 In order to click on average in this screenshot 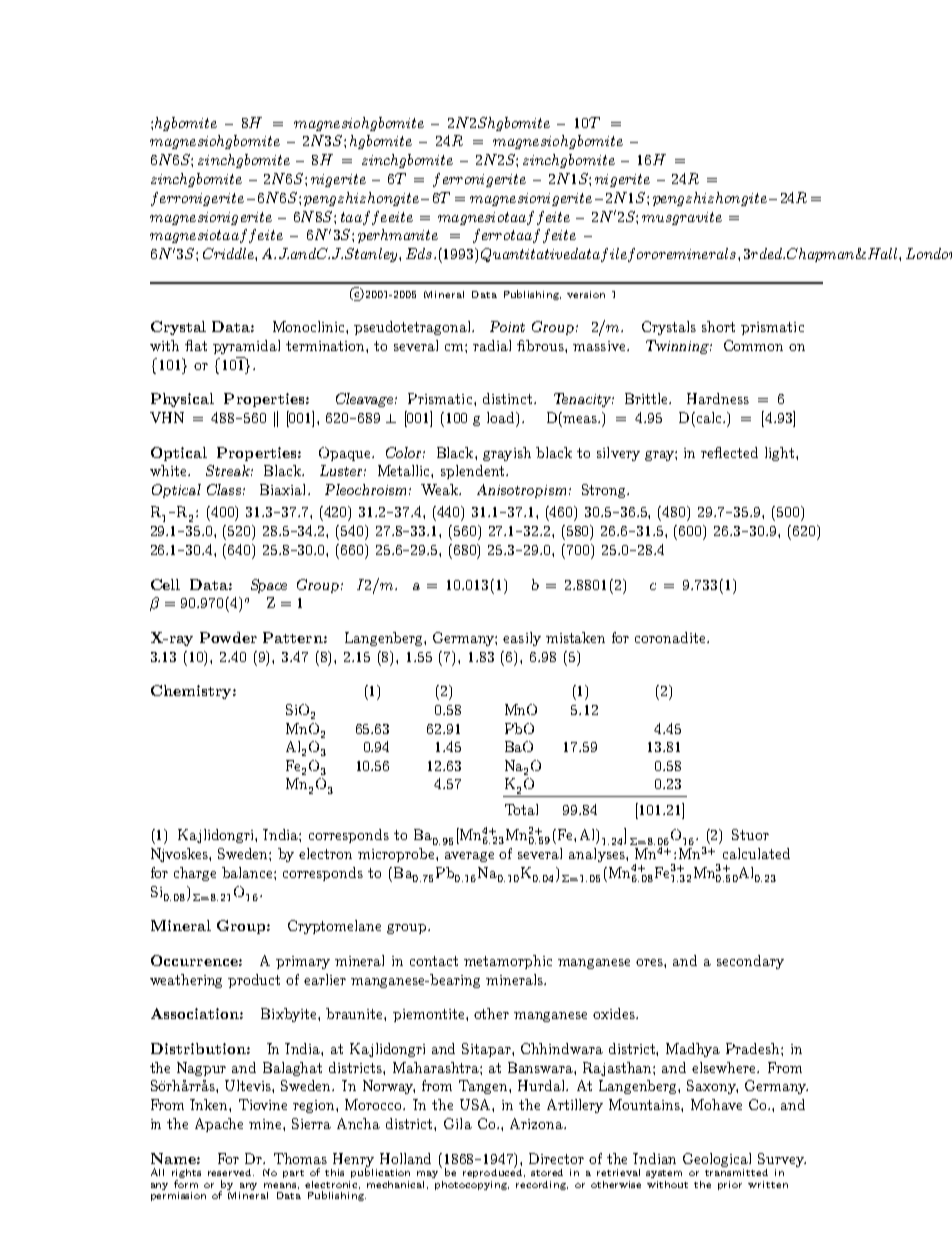, I will do `click(469, 857)`.
